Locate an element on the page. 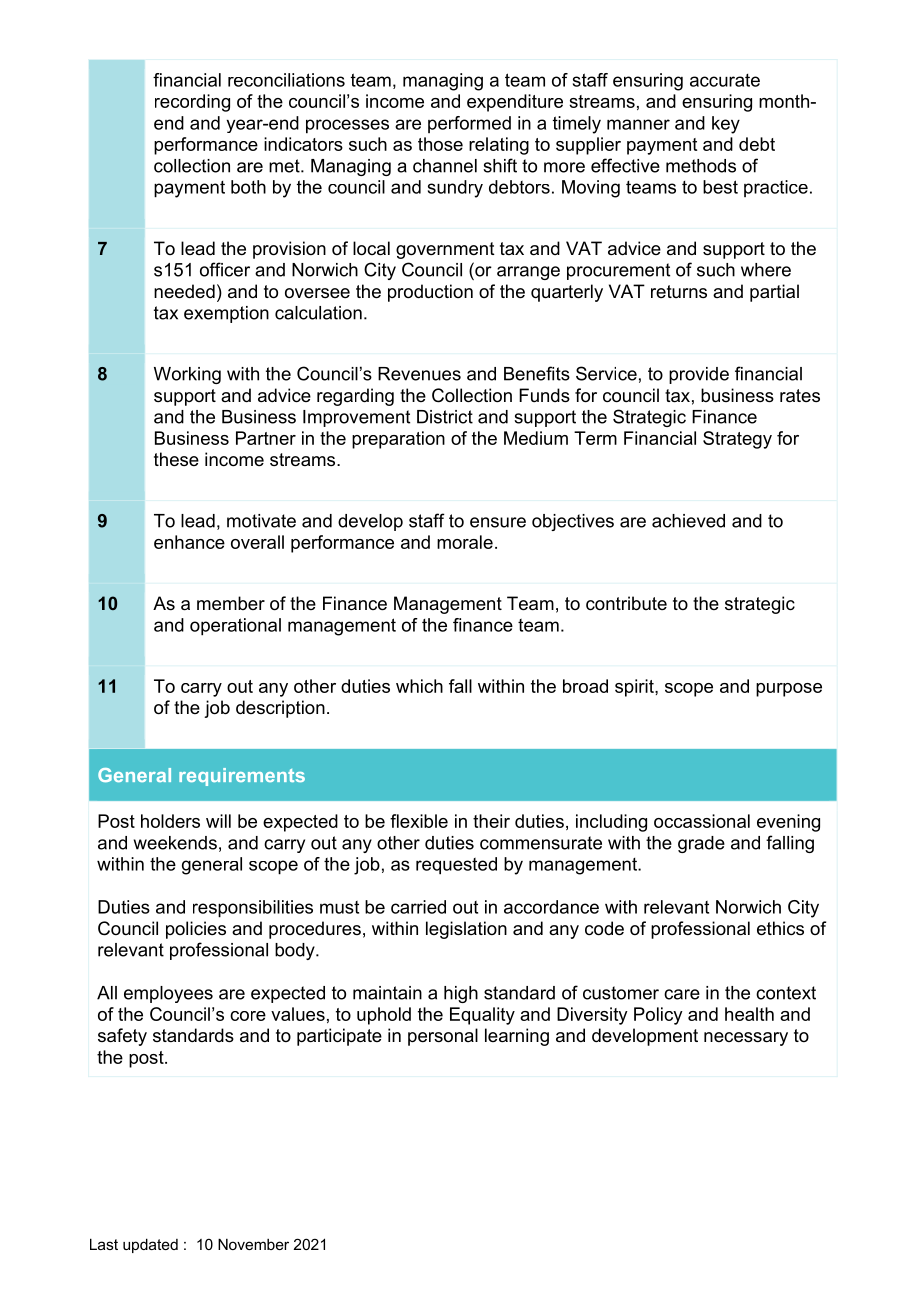 The image size is (924, 1308). key is located at coordinates (726, 125).
